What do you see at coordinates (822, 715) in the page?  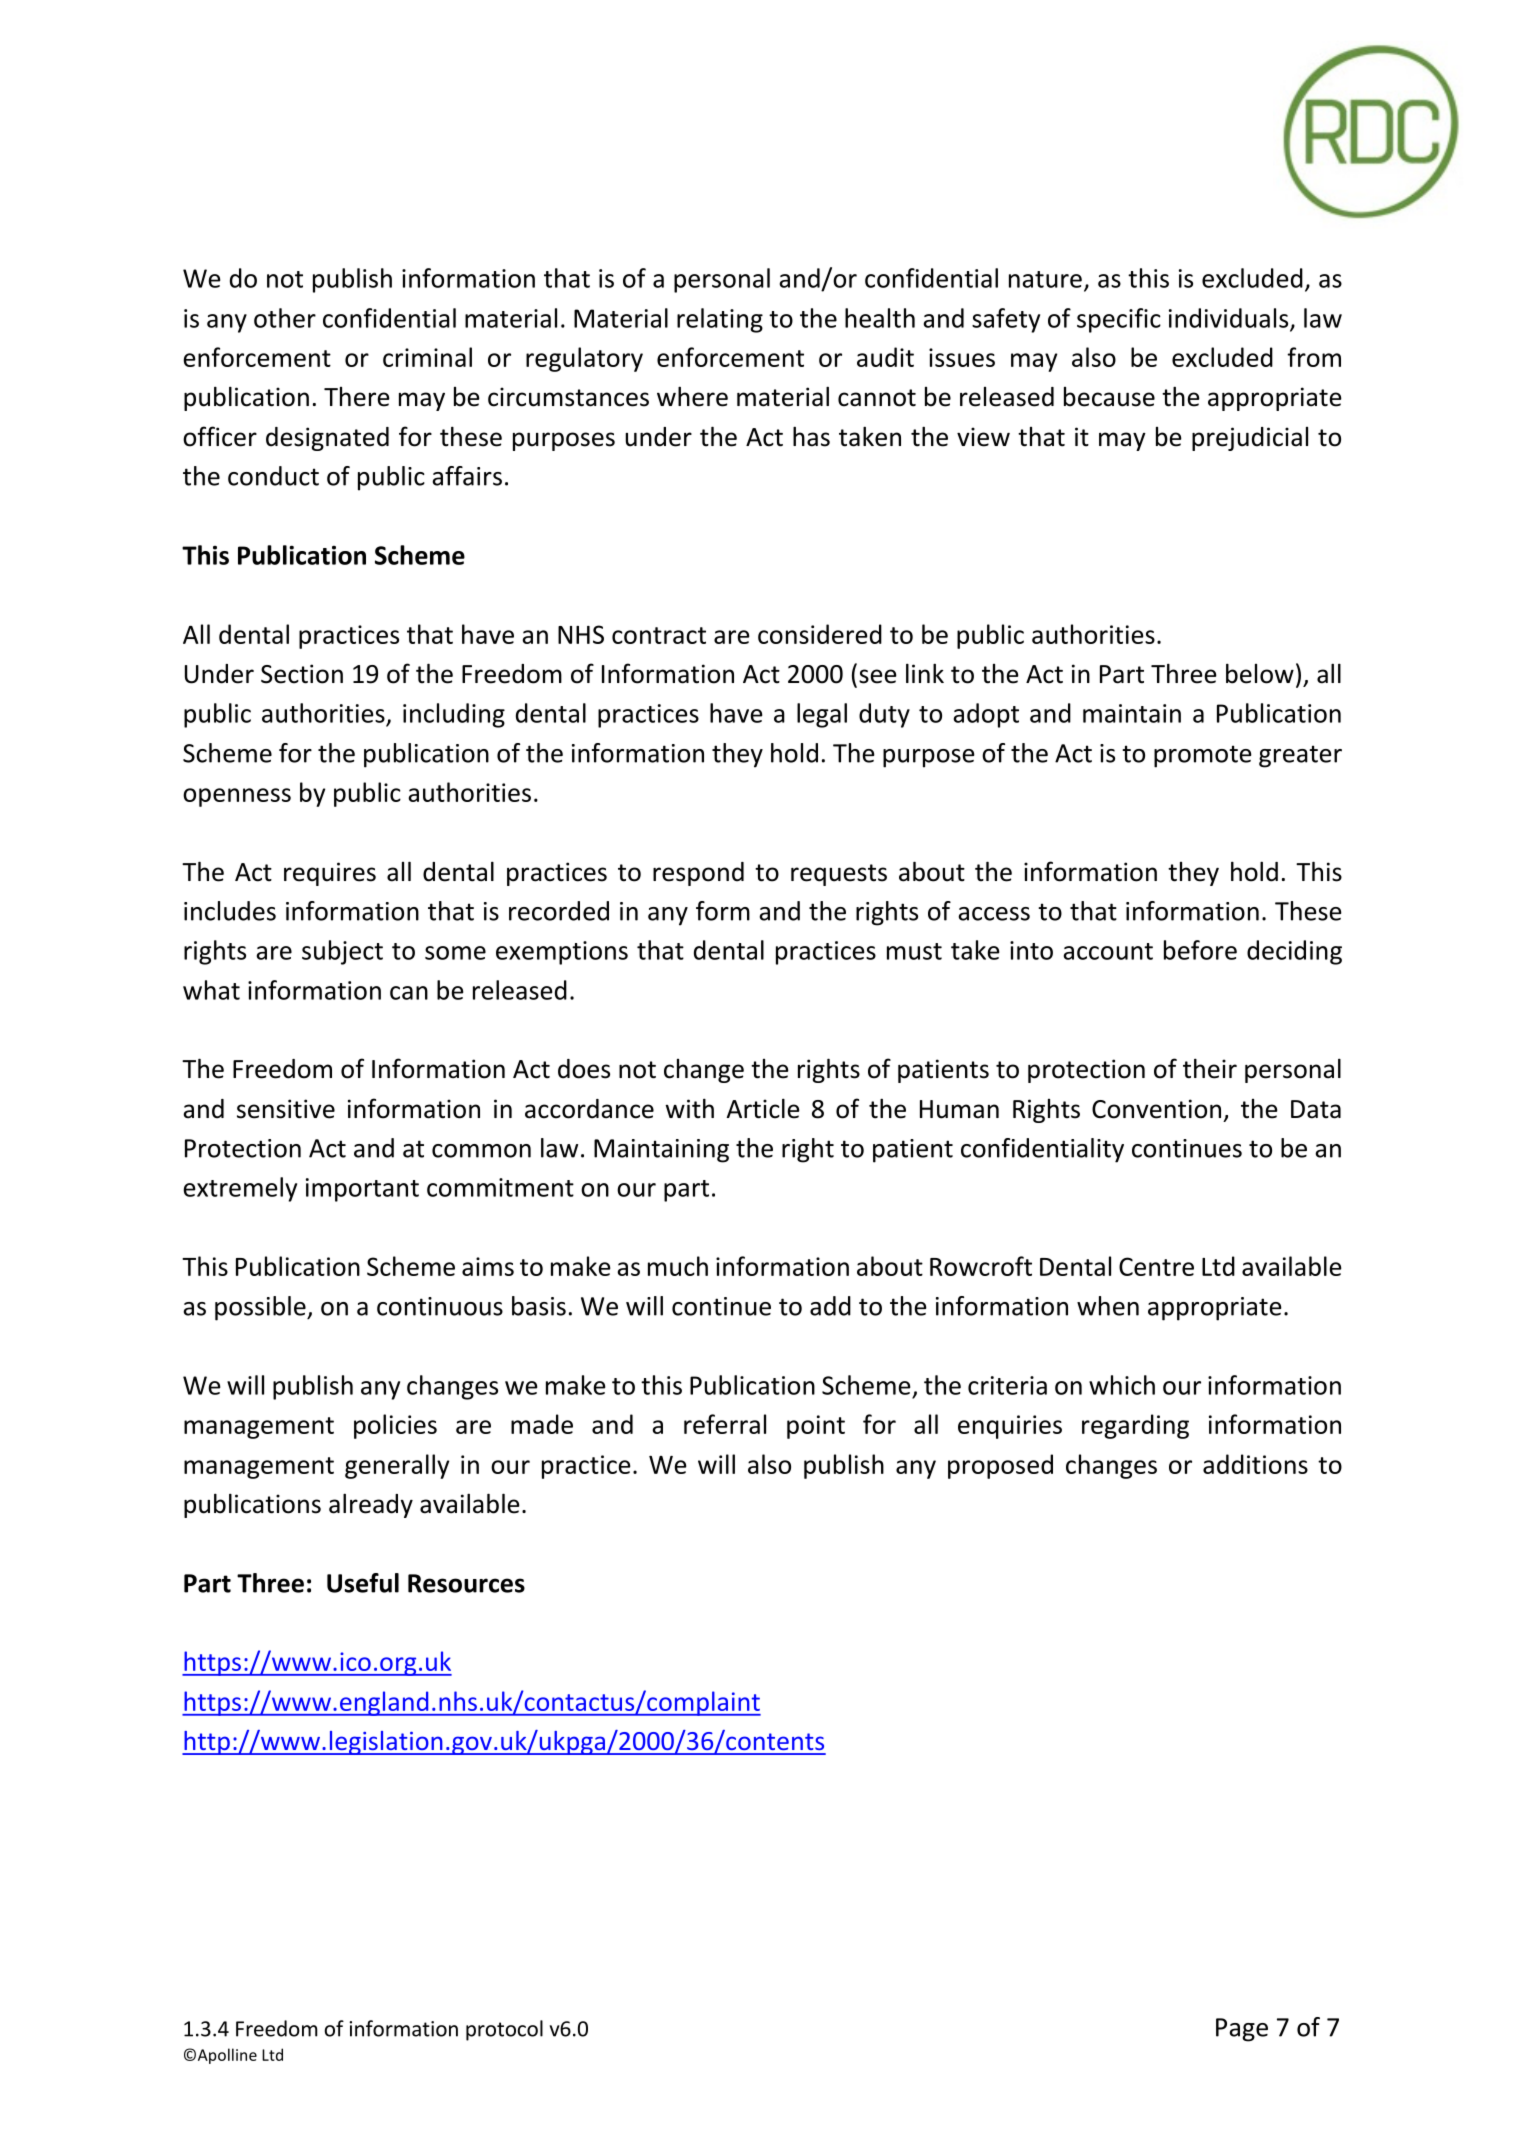 I see `legal` at bounding box center [822, 715].
